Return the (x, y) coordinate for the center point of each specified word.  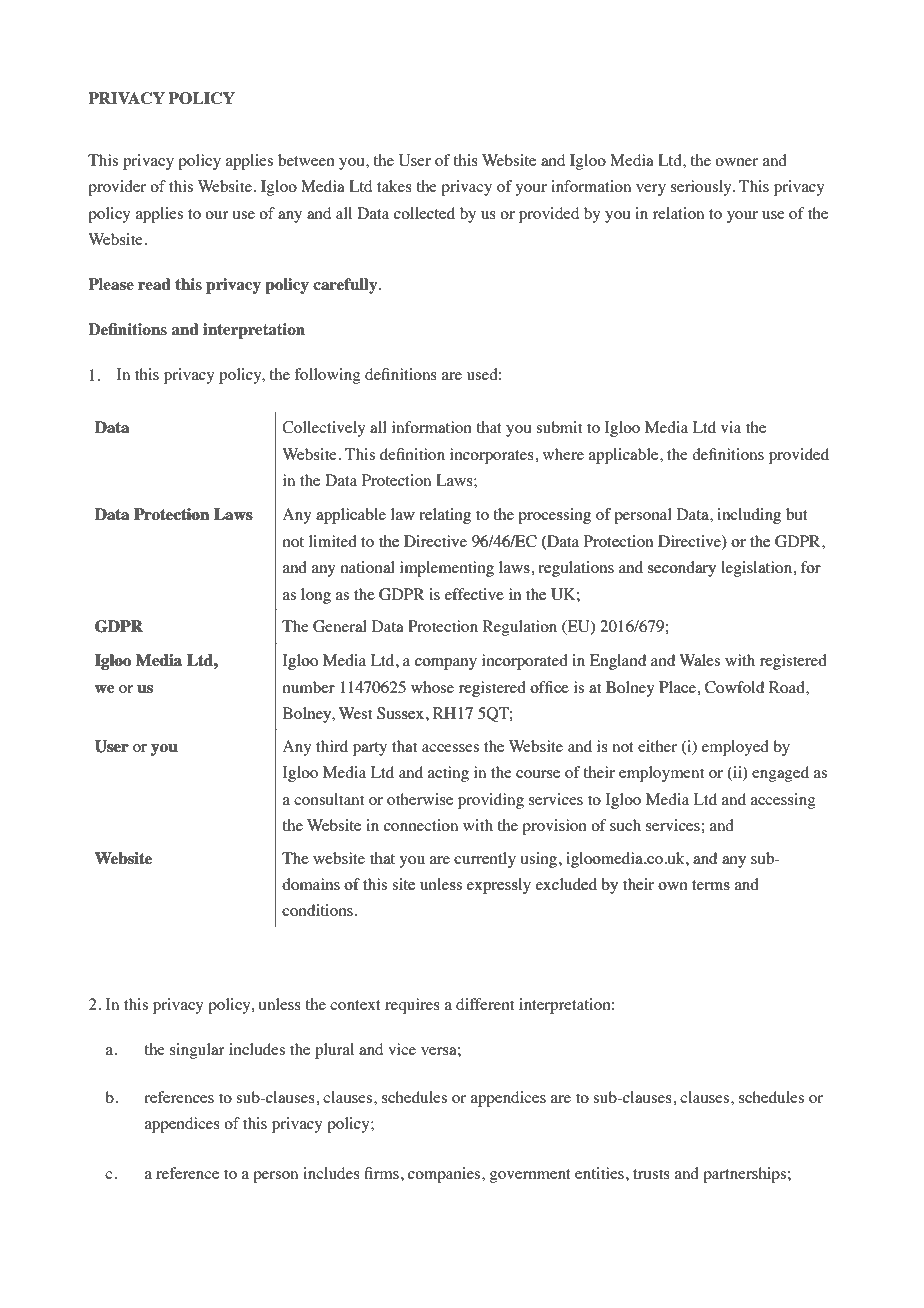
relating (445, 516)
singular (197, 1051)
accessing (783, 801)
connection (421, 825)
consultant (329, 799)
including (749, 516)
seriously (702, 188)
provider (117, 188)
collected (424, 213)
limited (333, 541)
